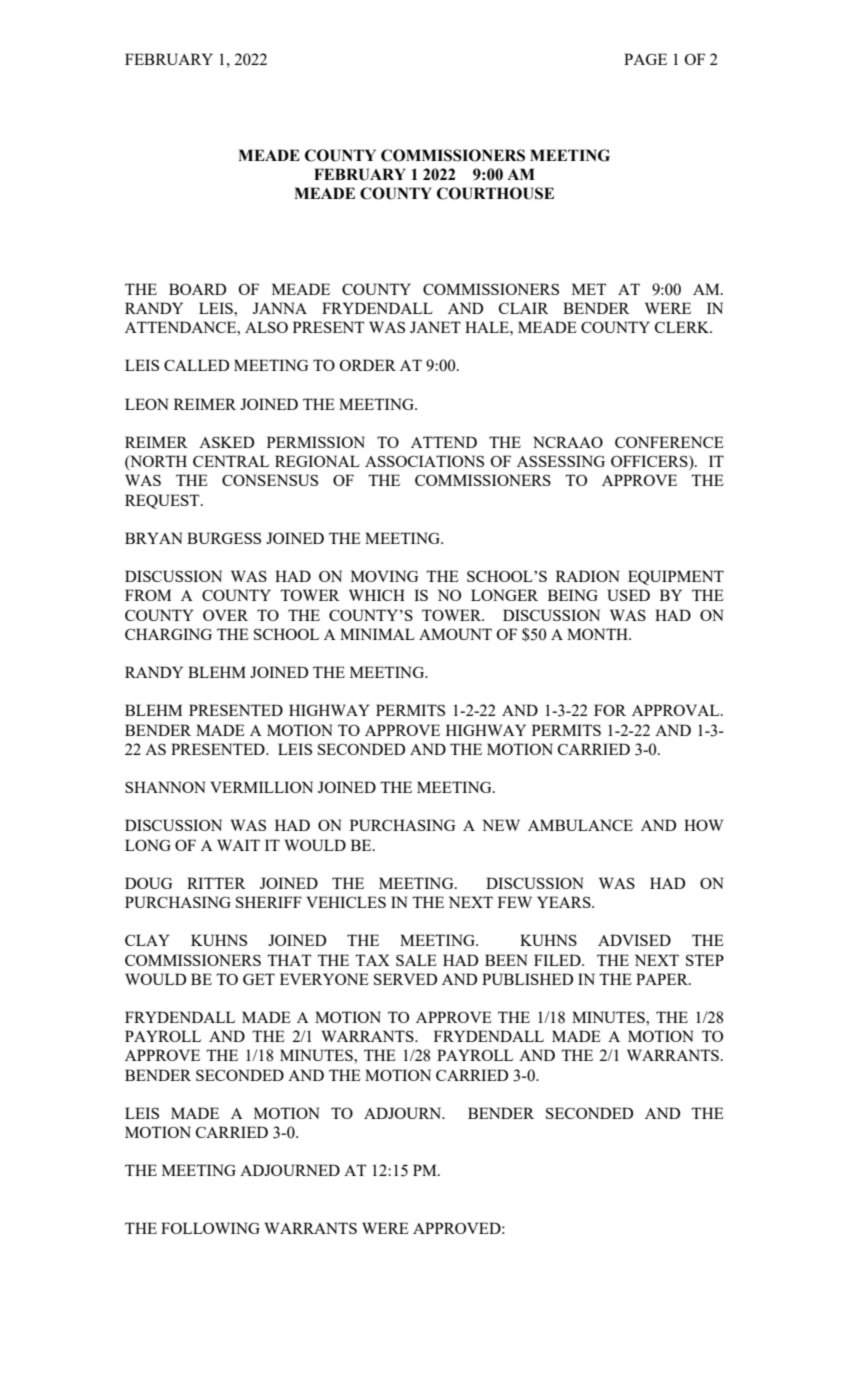 The width and height of the screenshot is (849, 1400). Describe the element at coordinates (598, 634) in the screenshot. I see `MONTH` at that location.
